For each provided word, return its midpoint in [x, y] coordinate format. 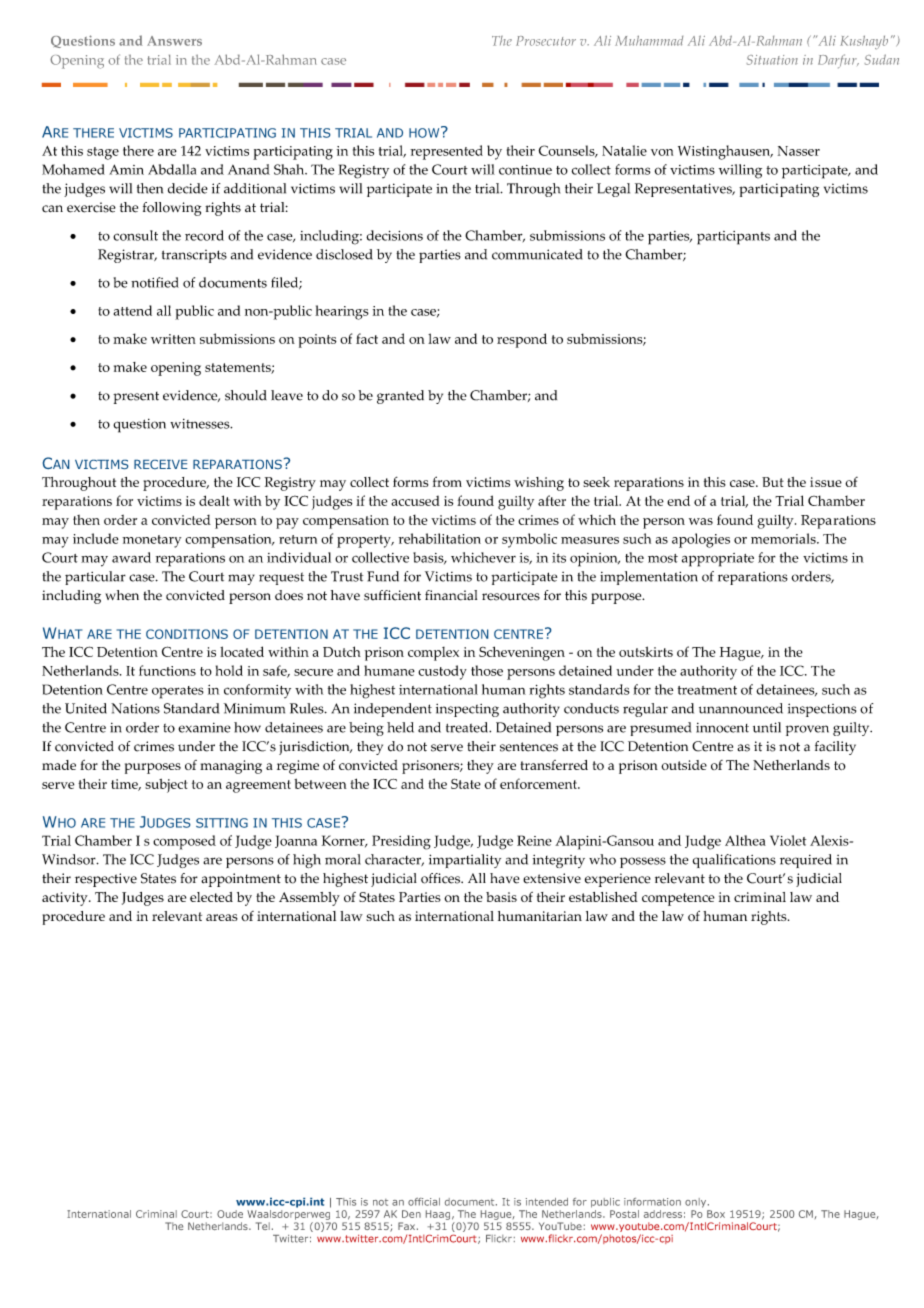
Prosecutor [546, 41]
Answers [174, 41]
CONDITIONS [187, 634]
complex [433, 654]
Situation [772, 60]
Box [716, 1214]
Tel [263, 1226]
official [424, 1202]
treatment [707, 690]
